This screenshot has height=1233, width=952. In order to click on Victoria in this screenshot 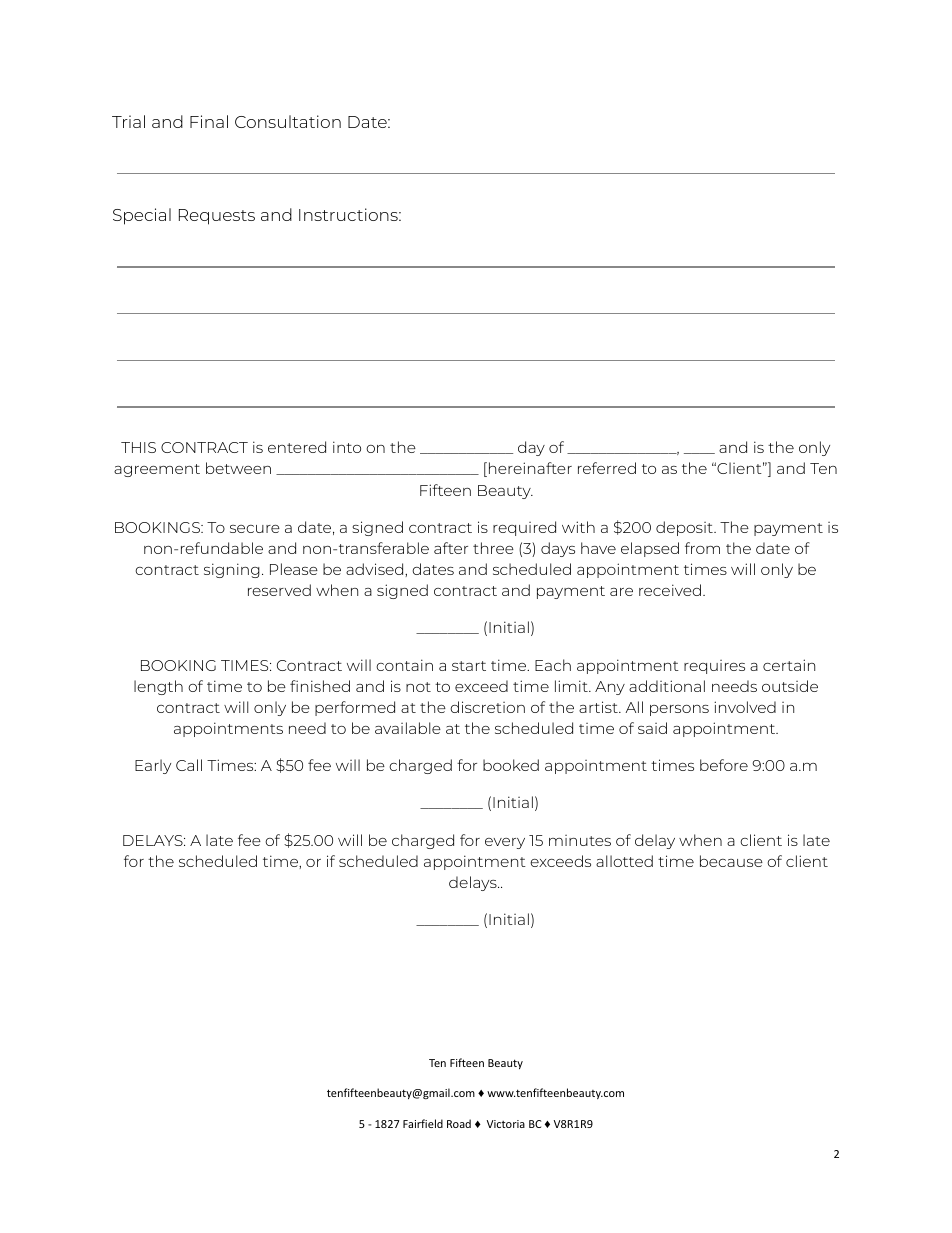, I will do `click(506, 1124)`.
